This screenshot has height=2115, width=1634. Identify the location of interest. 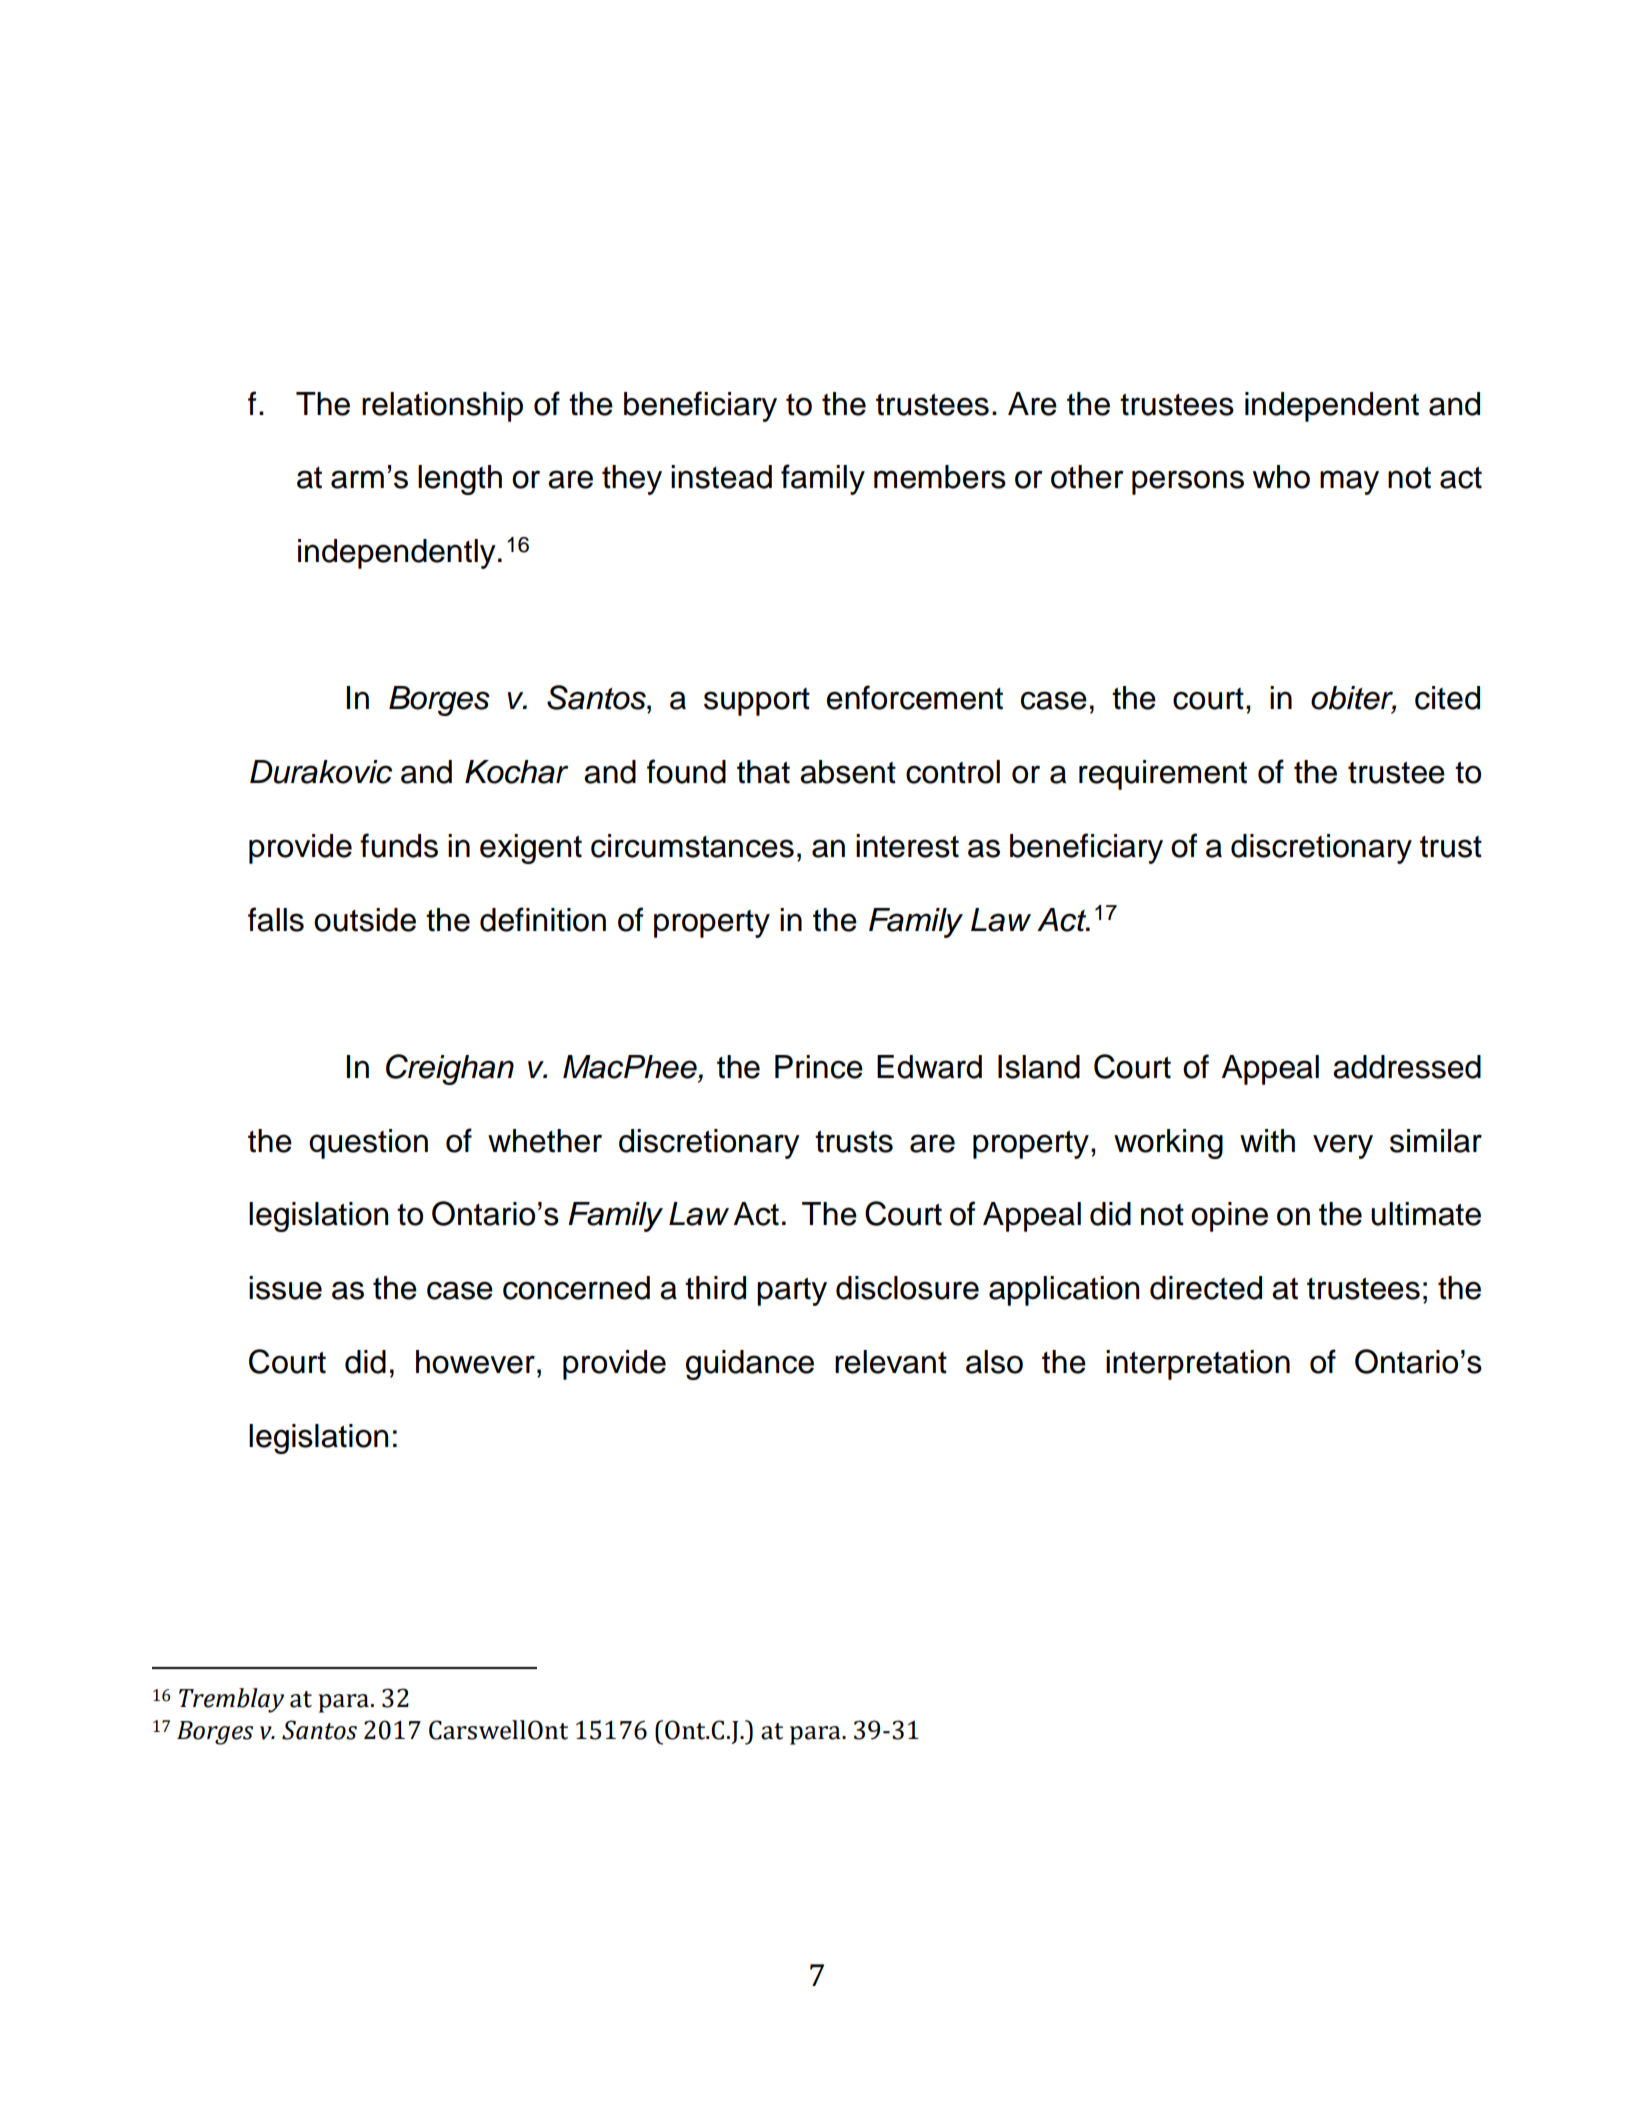
(907, 846).
